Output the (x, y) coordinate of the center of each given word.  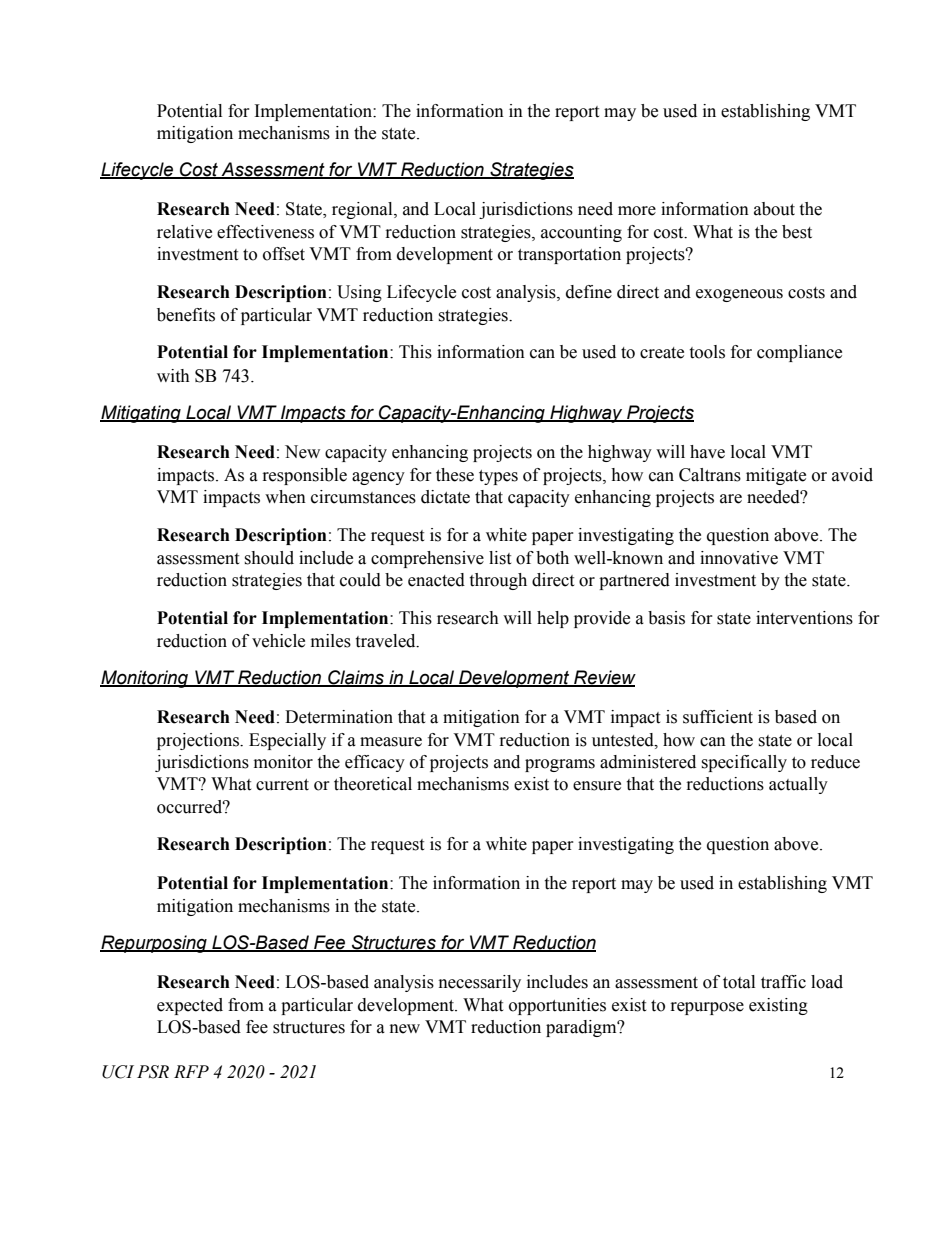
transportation (569, 255)
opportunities (557, 1006)
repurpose (707, 1008)
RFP (191, 1071)
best (797, 232)
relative (184, 232)
